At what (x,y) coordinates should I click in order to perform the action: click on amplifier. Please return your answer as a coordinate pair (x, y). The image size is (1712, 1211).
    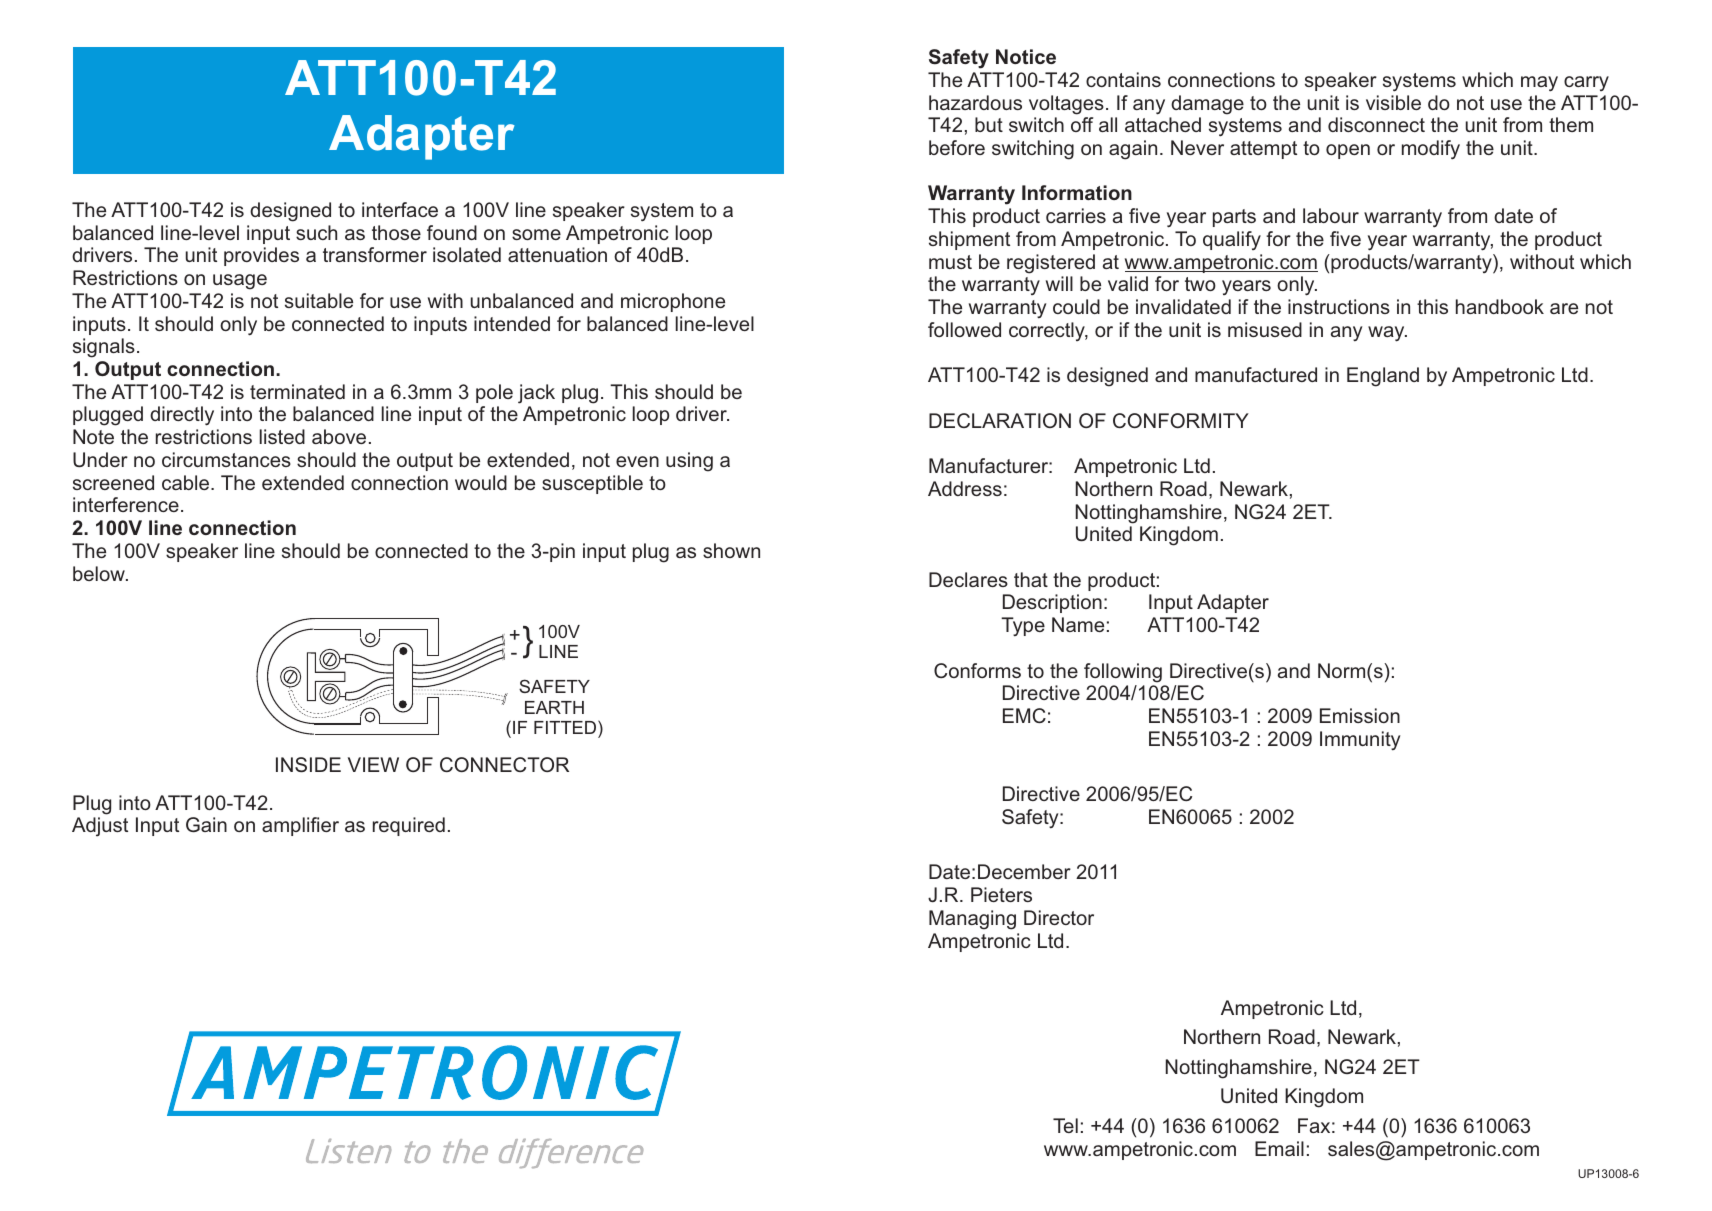
    Looking at the image, I should click on (300, 826).
